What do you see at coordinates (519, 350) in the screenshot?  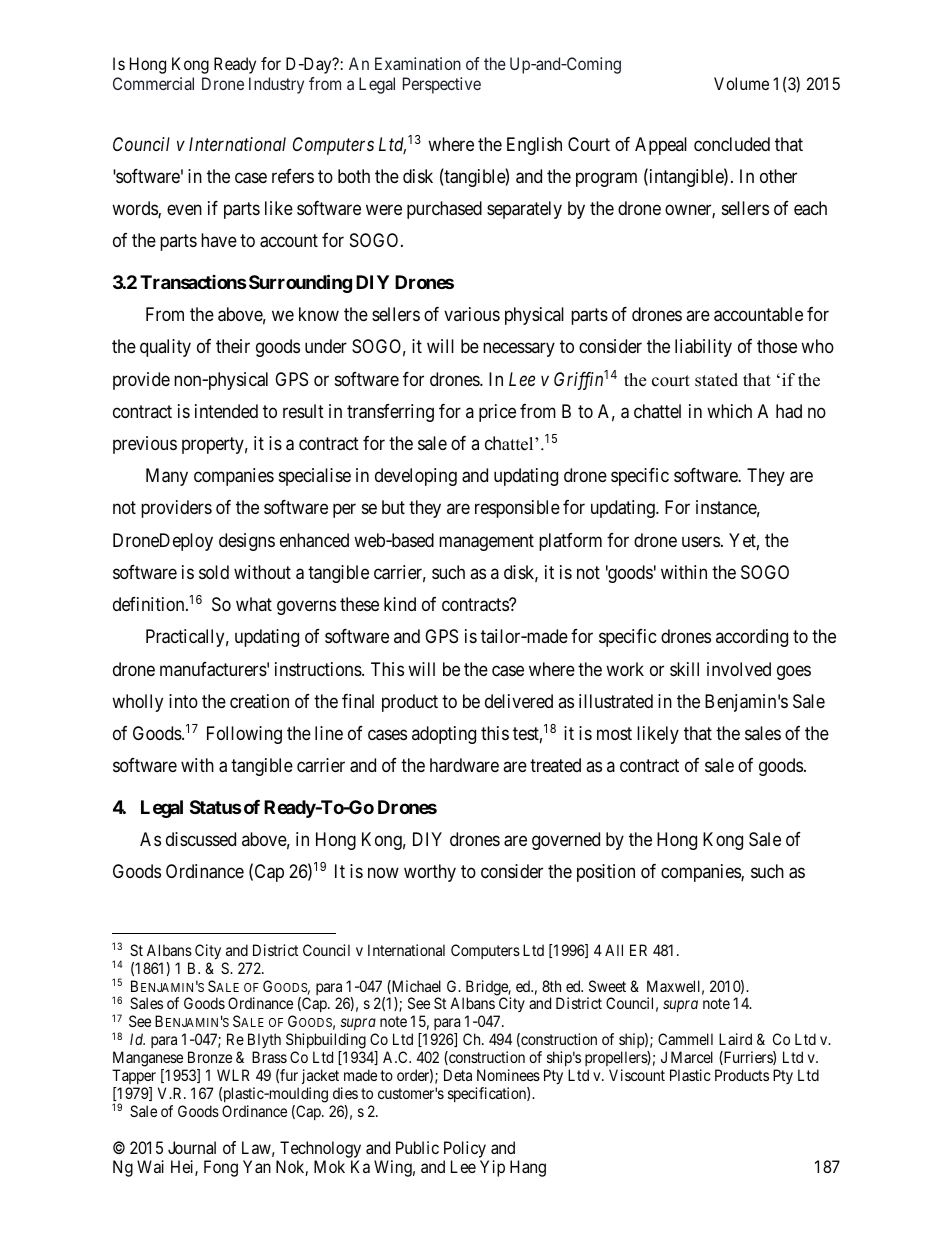 I see `necessary` at bounding box center [519, 350].
